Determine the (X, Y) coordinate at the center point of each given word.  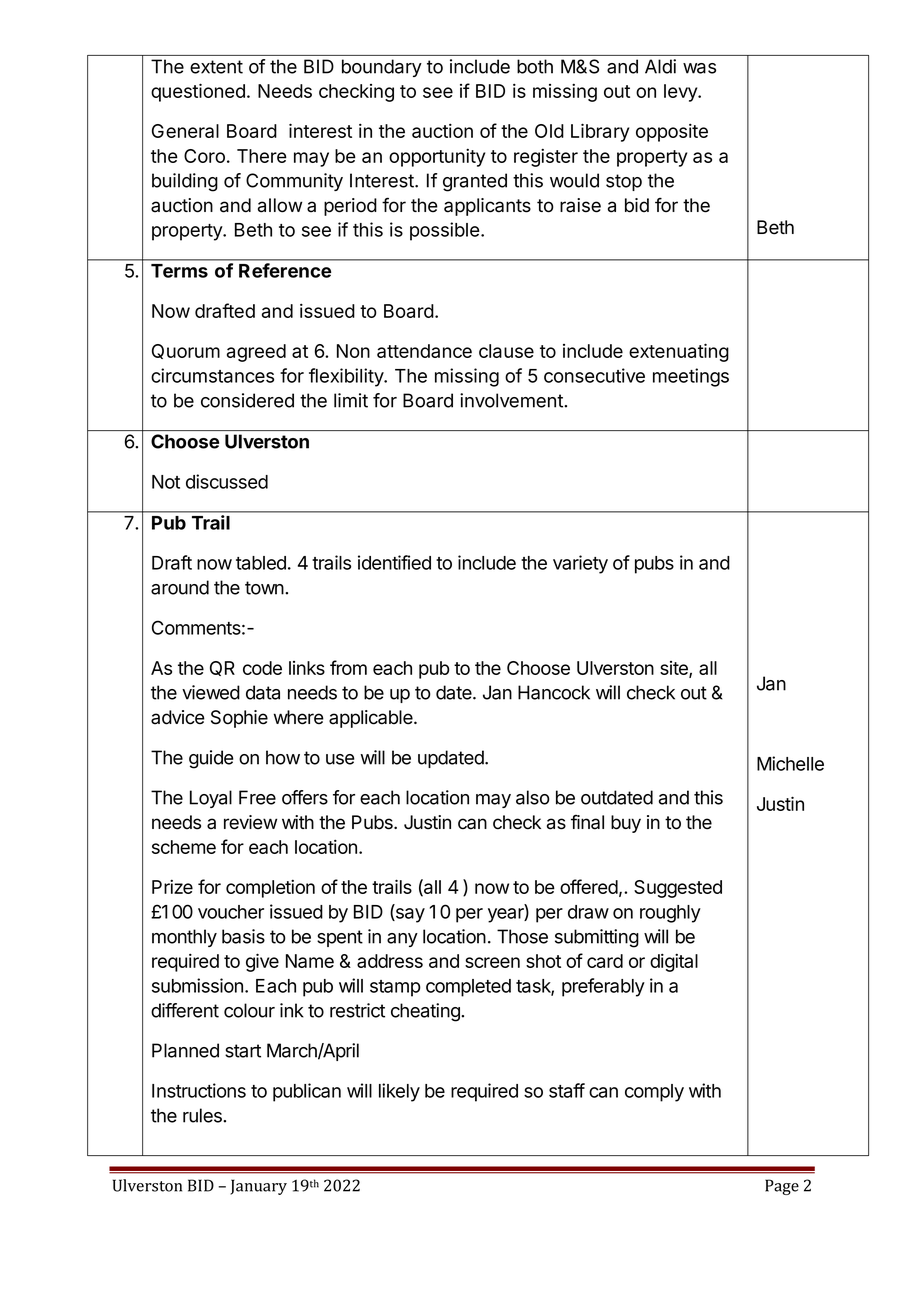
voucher (231, 912)
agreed (256, 353)
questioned (198, 92)
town (265, 588)
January (258, 1187)
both (535, 66)
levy (681, 93)
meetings (691, 377)
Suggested (678, 889)
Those (522, 936)
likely (399, 1092)
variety (580, 564)
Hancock (554, 692)
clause (506, 351)
